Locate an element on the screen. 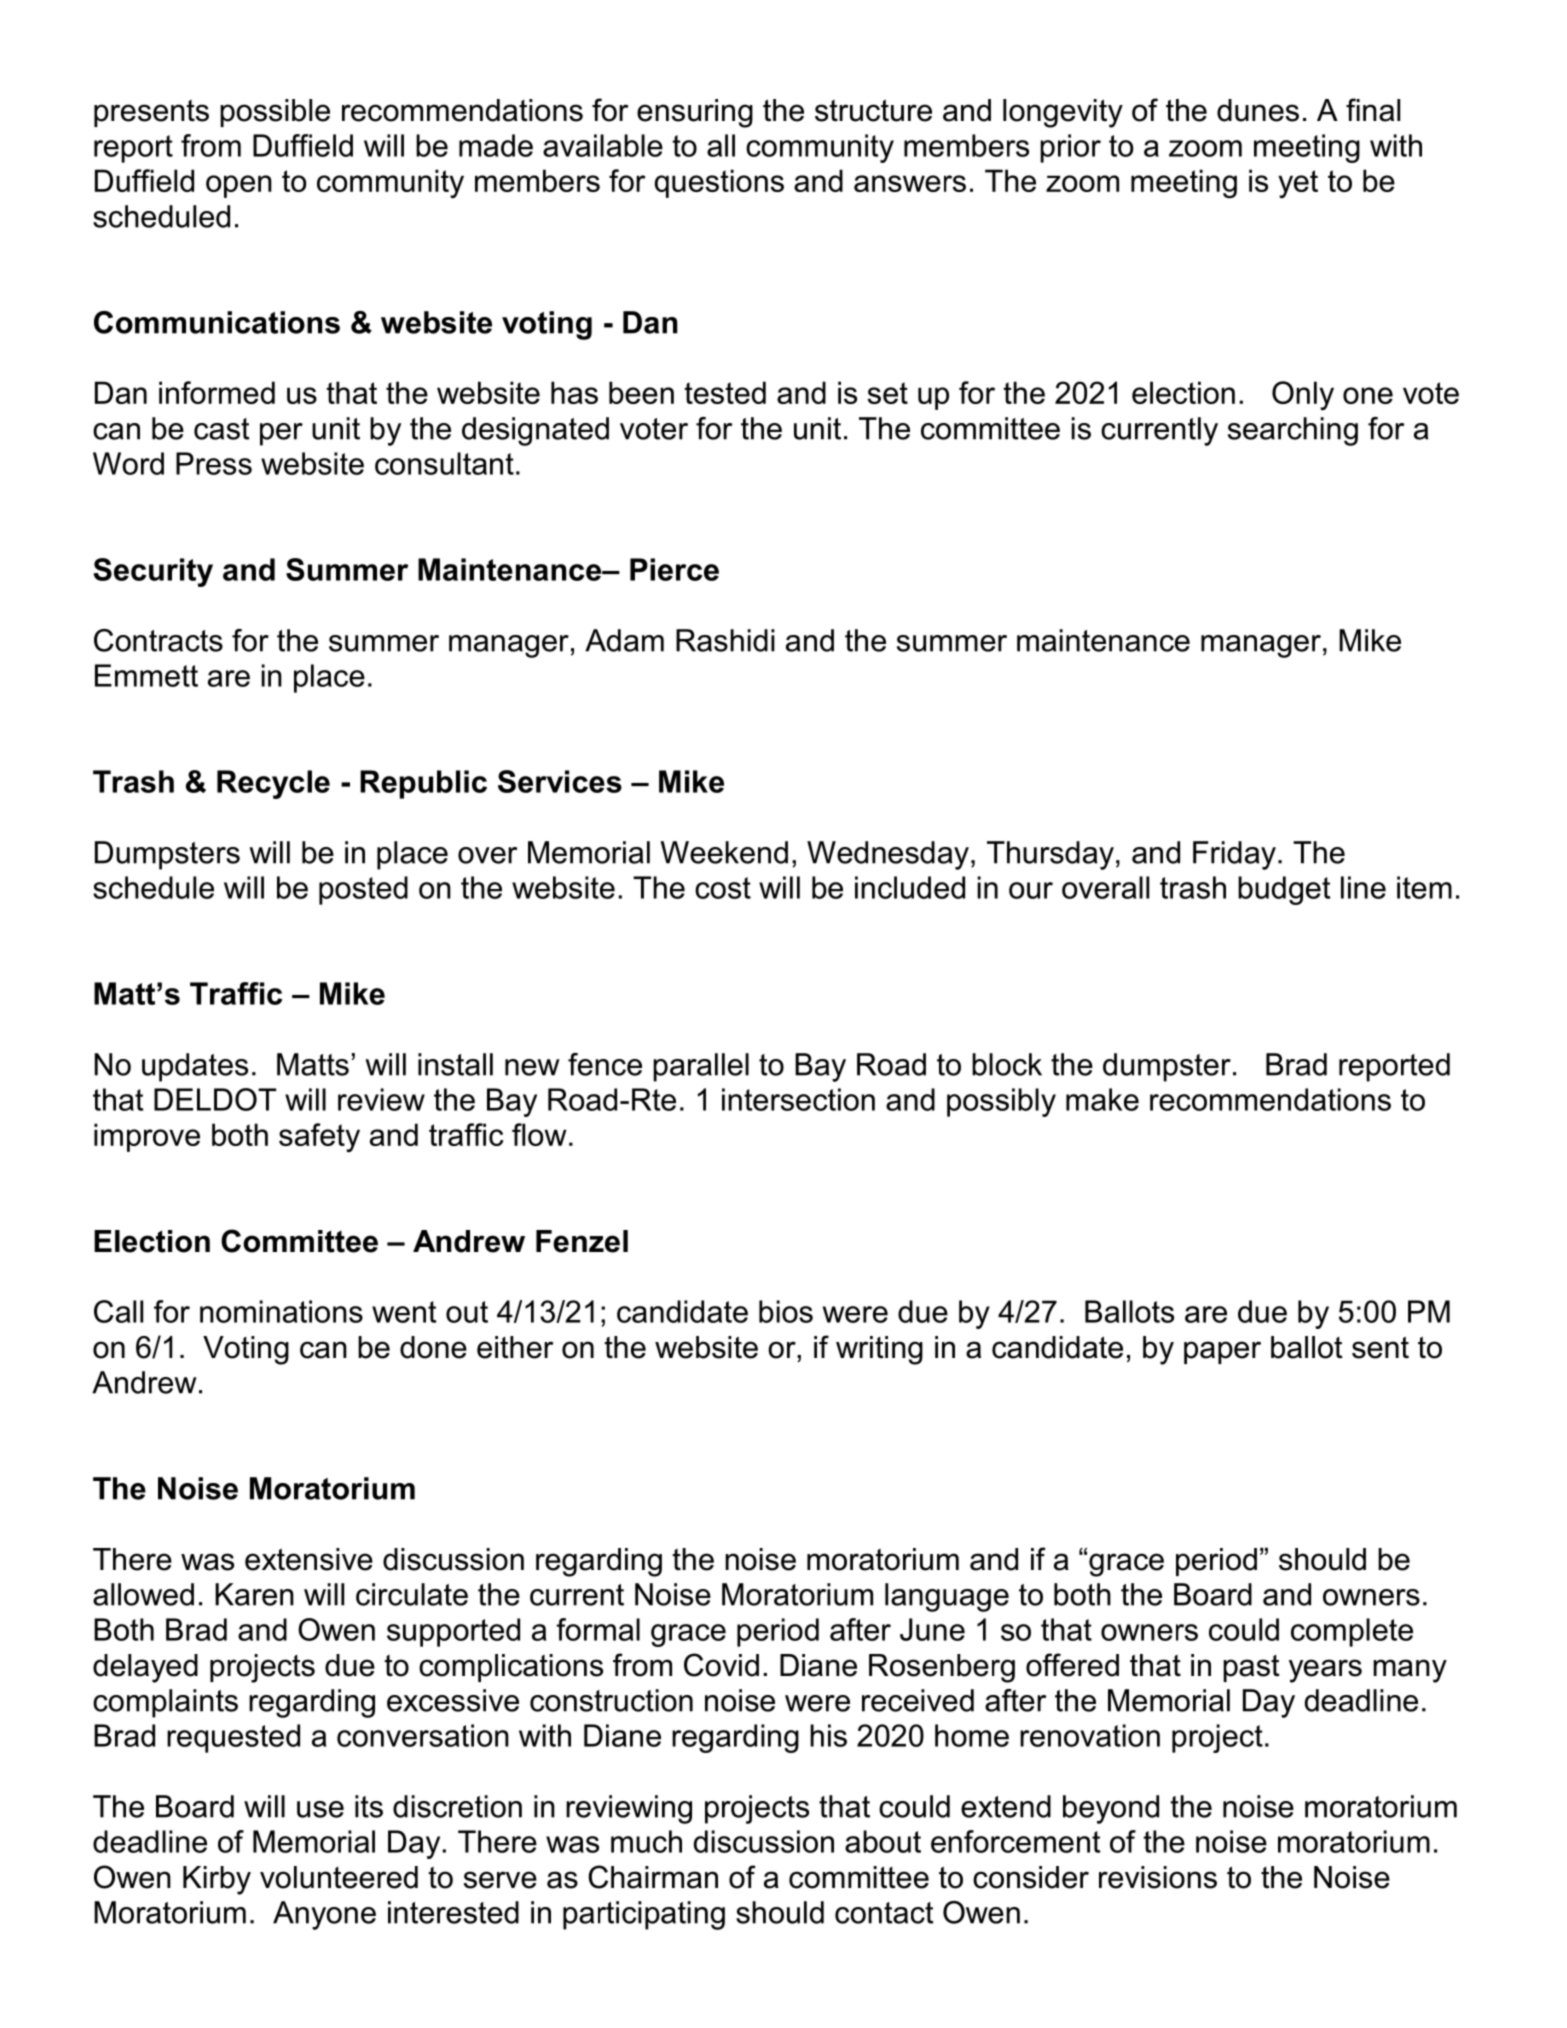 Image resolution: width=1567 pixels, height=2028 pixels. updates is located at coordinates (195, 1067).
